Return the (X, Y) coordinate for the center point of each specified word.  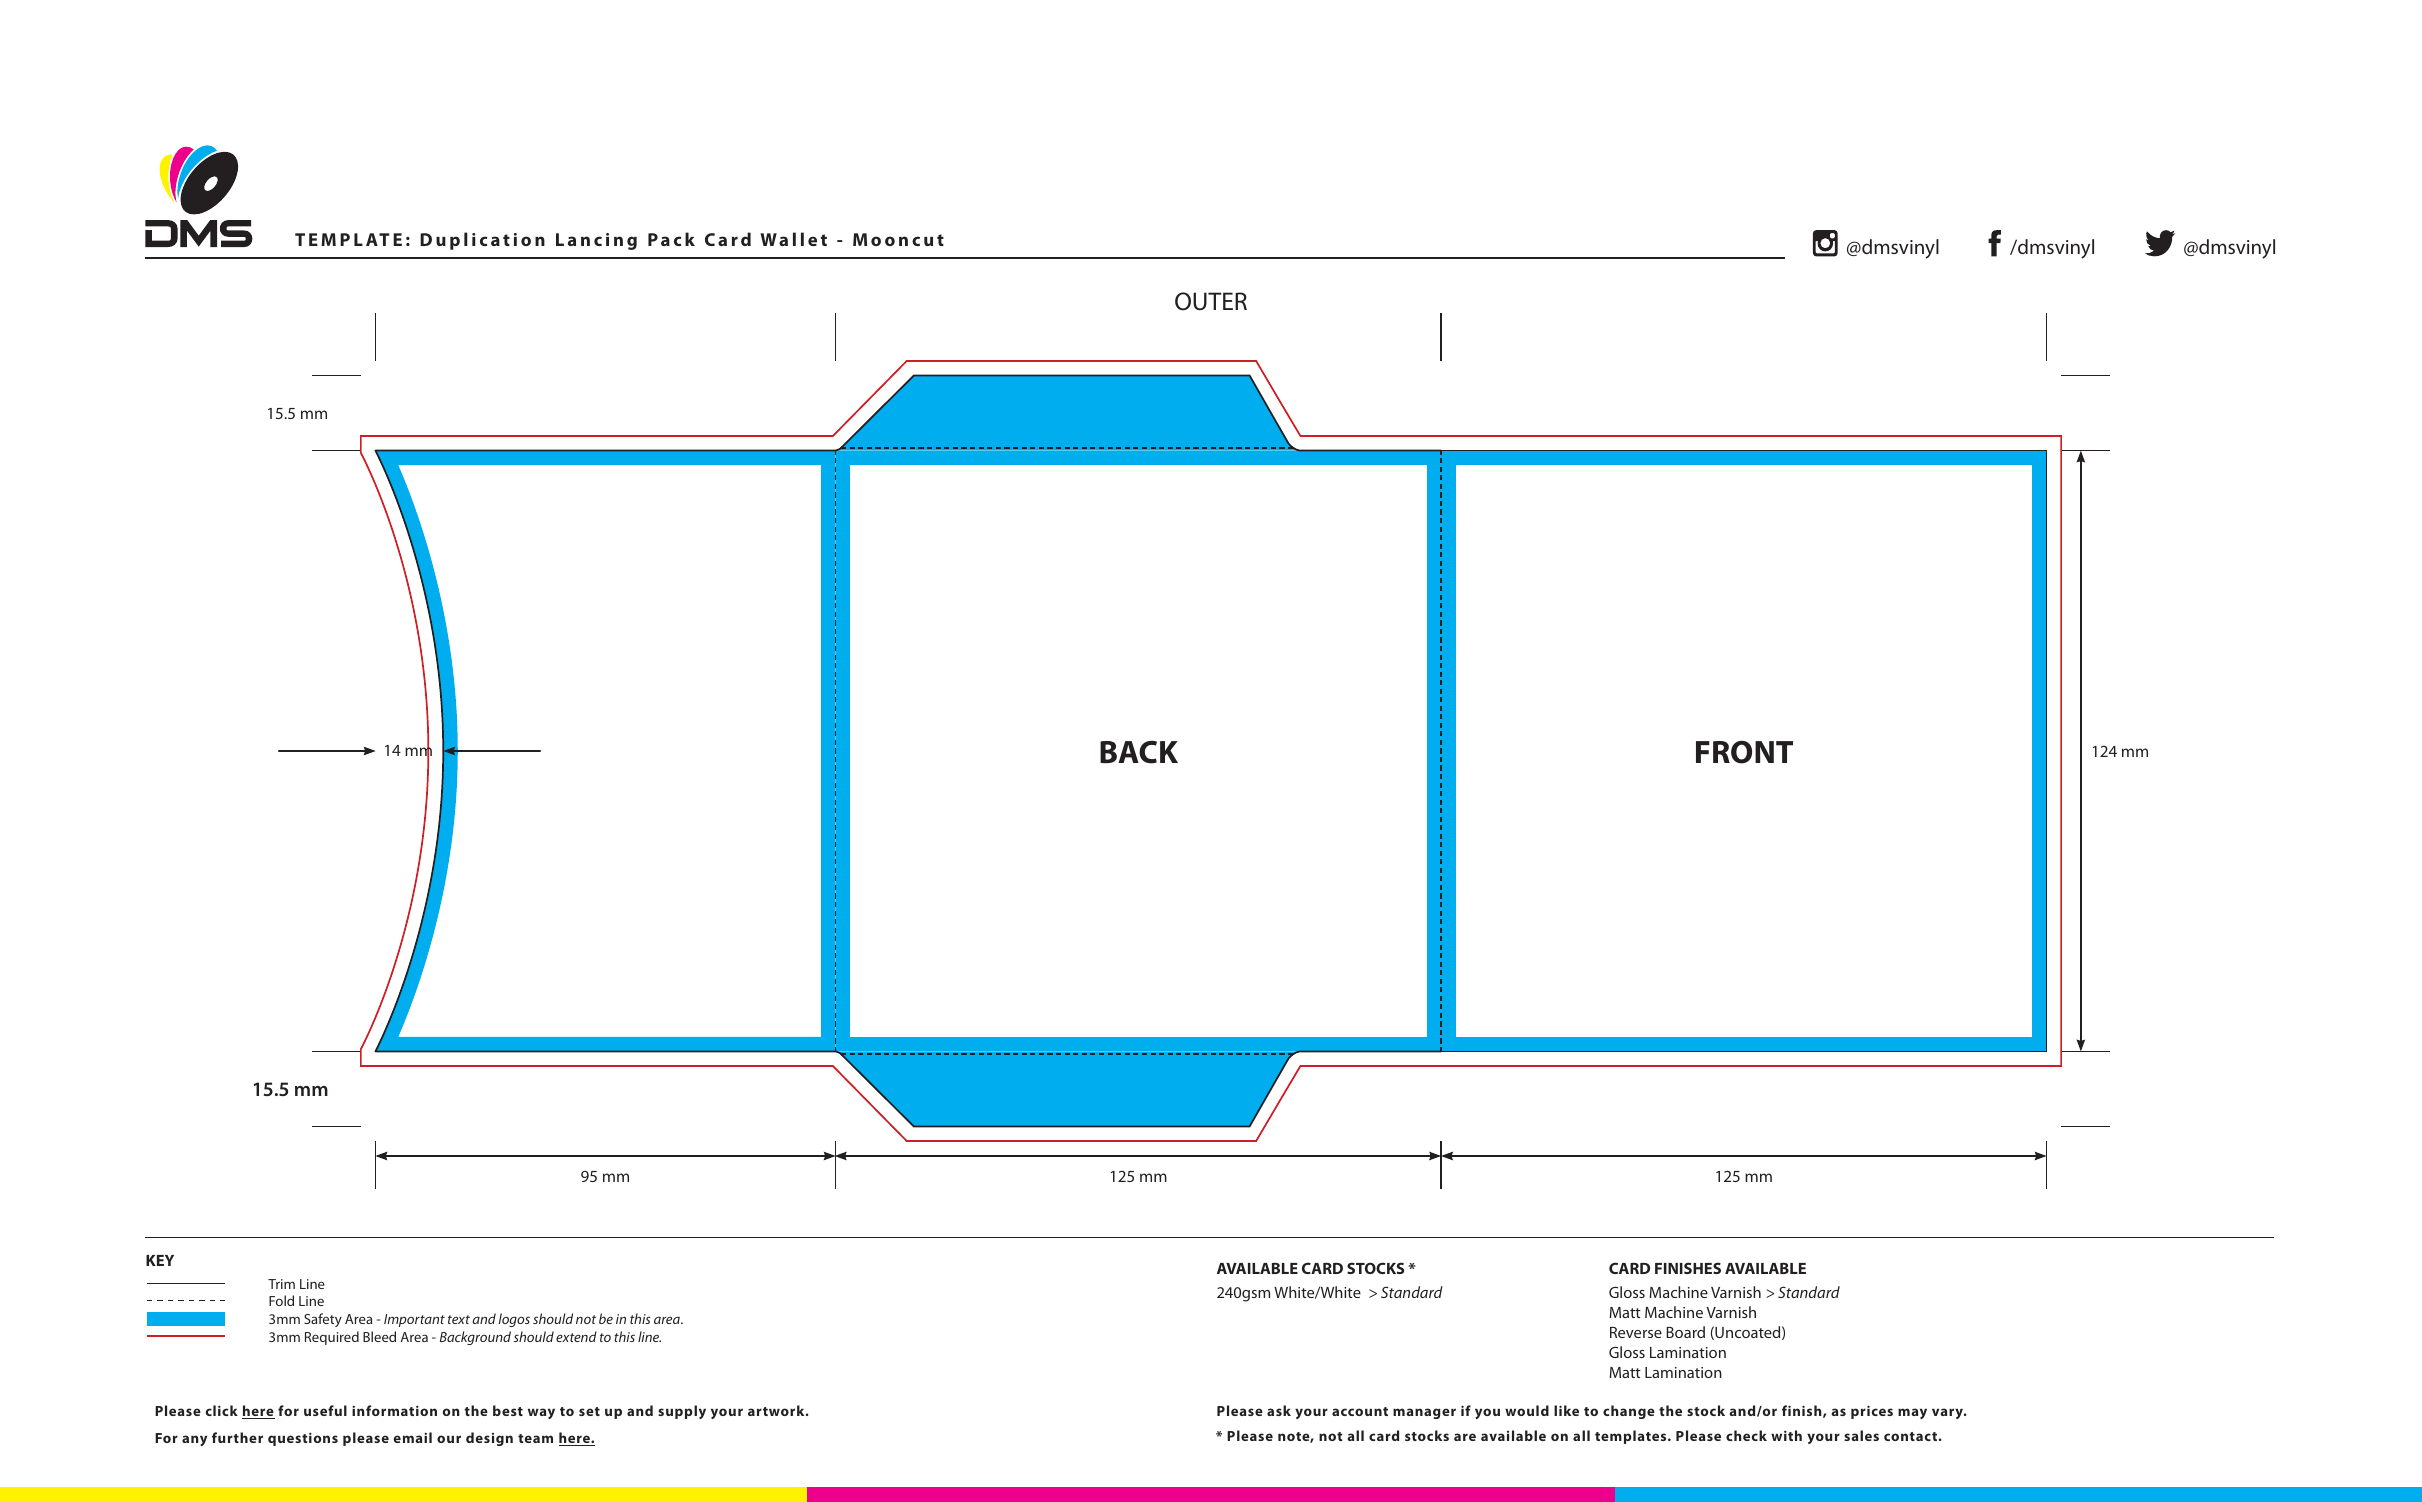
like (1566, 1410)
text (459, 1319)
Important (414, 1320)
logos (514, 1320)
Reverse (1636, 1332)
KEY (160, 1260)
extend (576, 1336)
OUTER (1211, 301)
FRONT (1744, 752)
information (394, 1410)
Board (1685, 1332)
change (1629, 1412)
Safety (323, 1320)
